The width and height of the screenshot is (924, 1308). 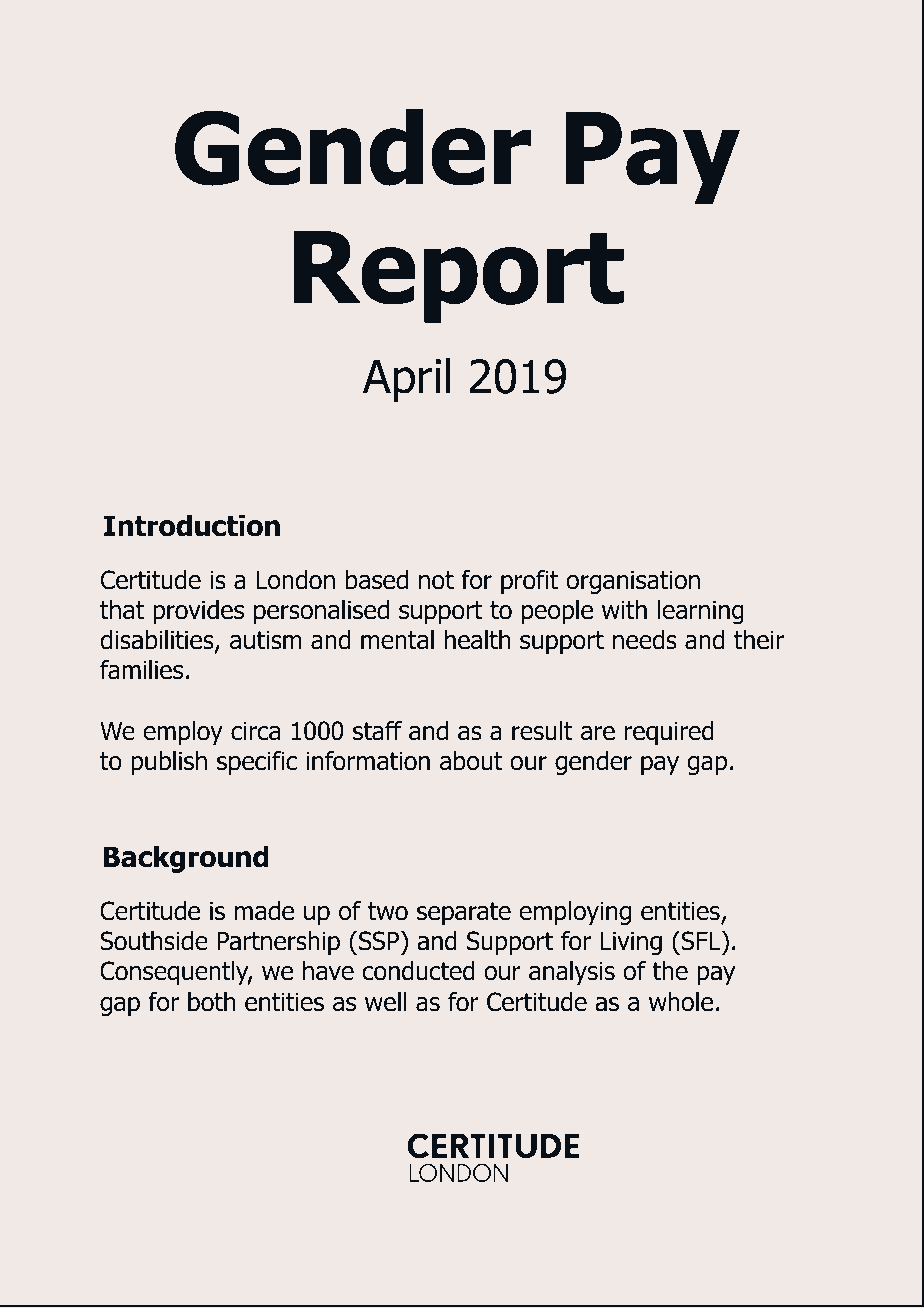 I want to click on both, so click(x=211, y=1002).
